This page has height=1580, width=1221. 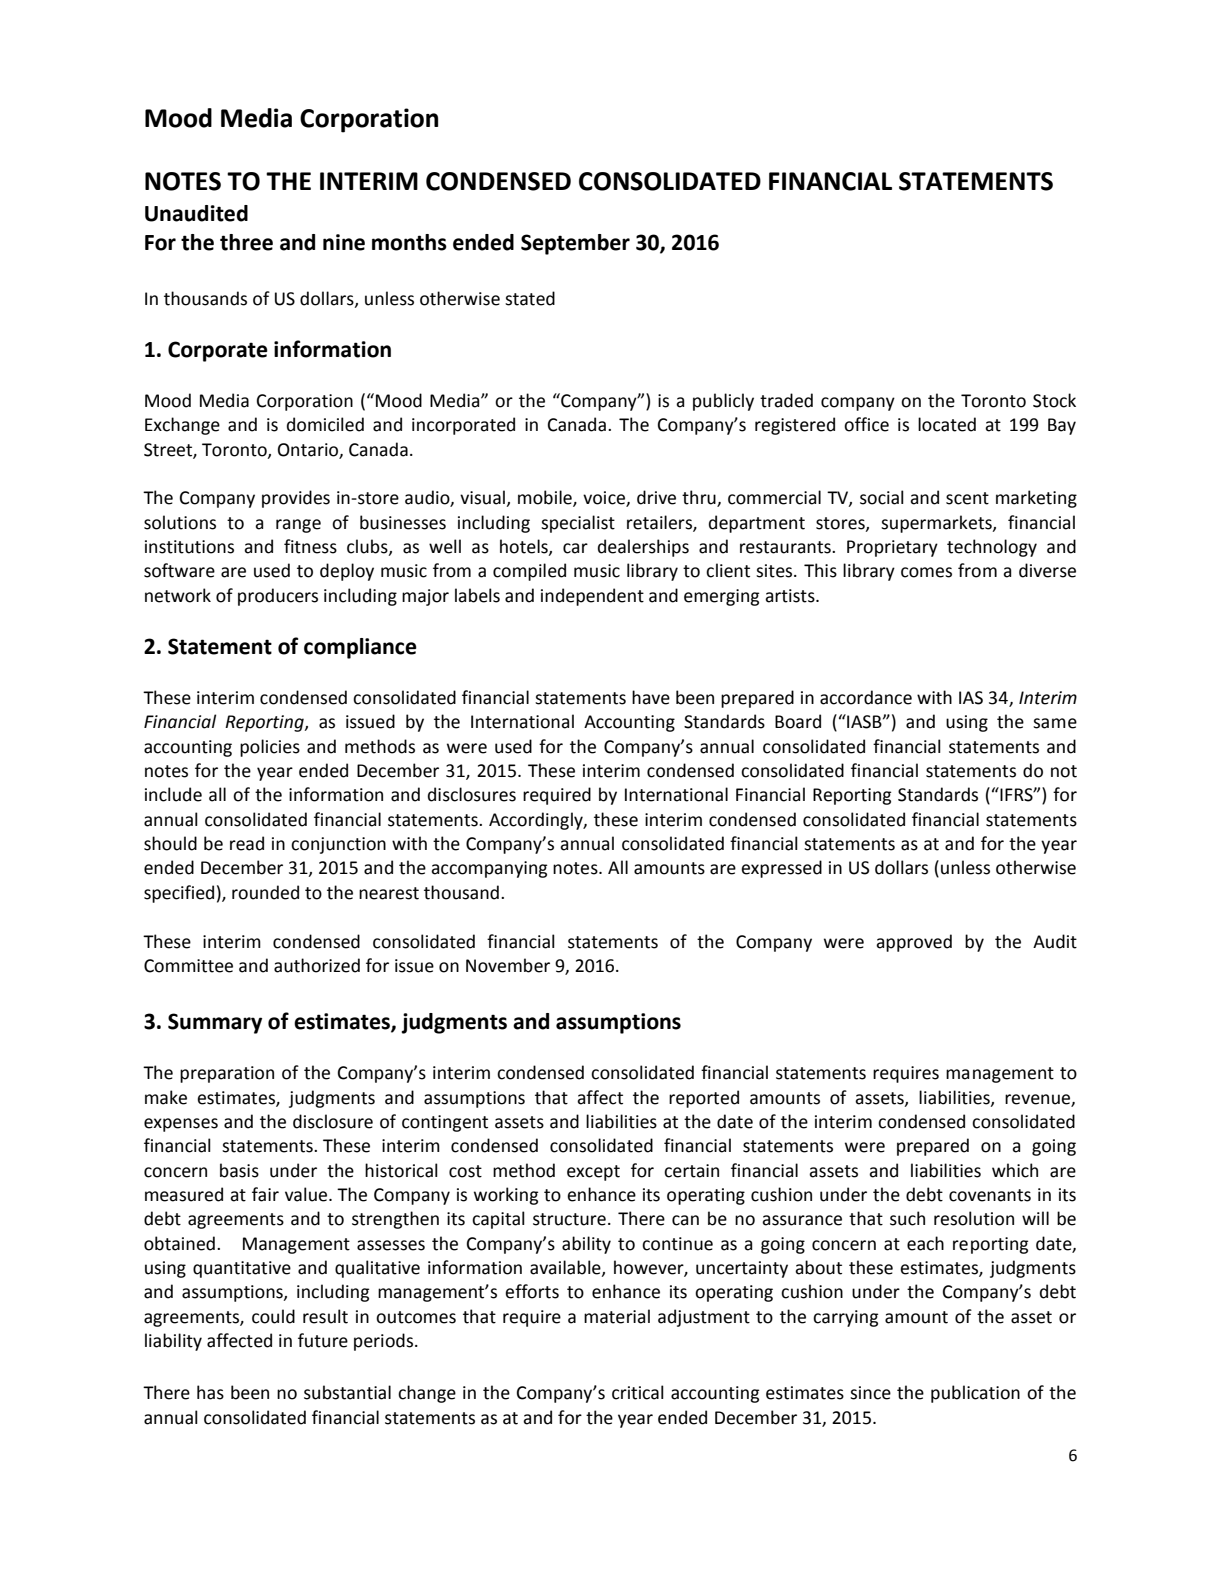 What do you see at coordinates (1015, 1170) in the page?
I see `which` at bounding box center [1015, 1170].
